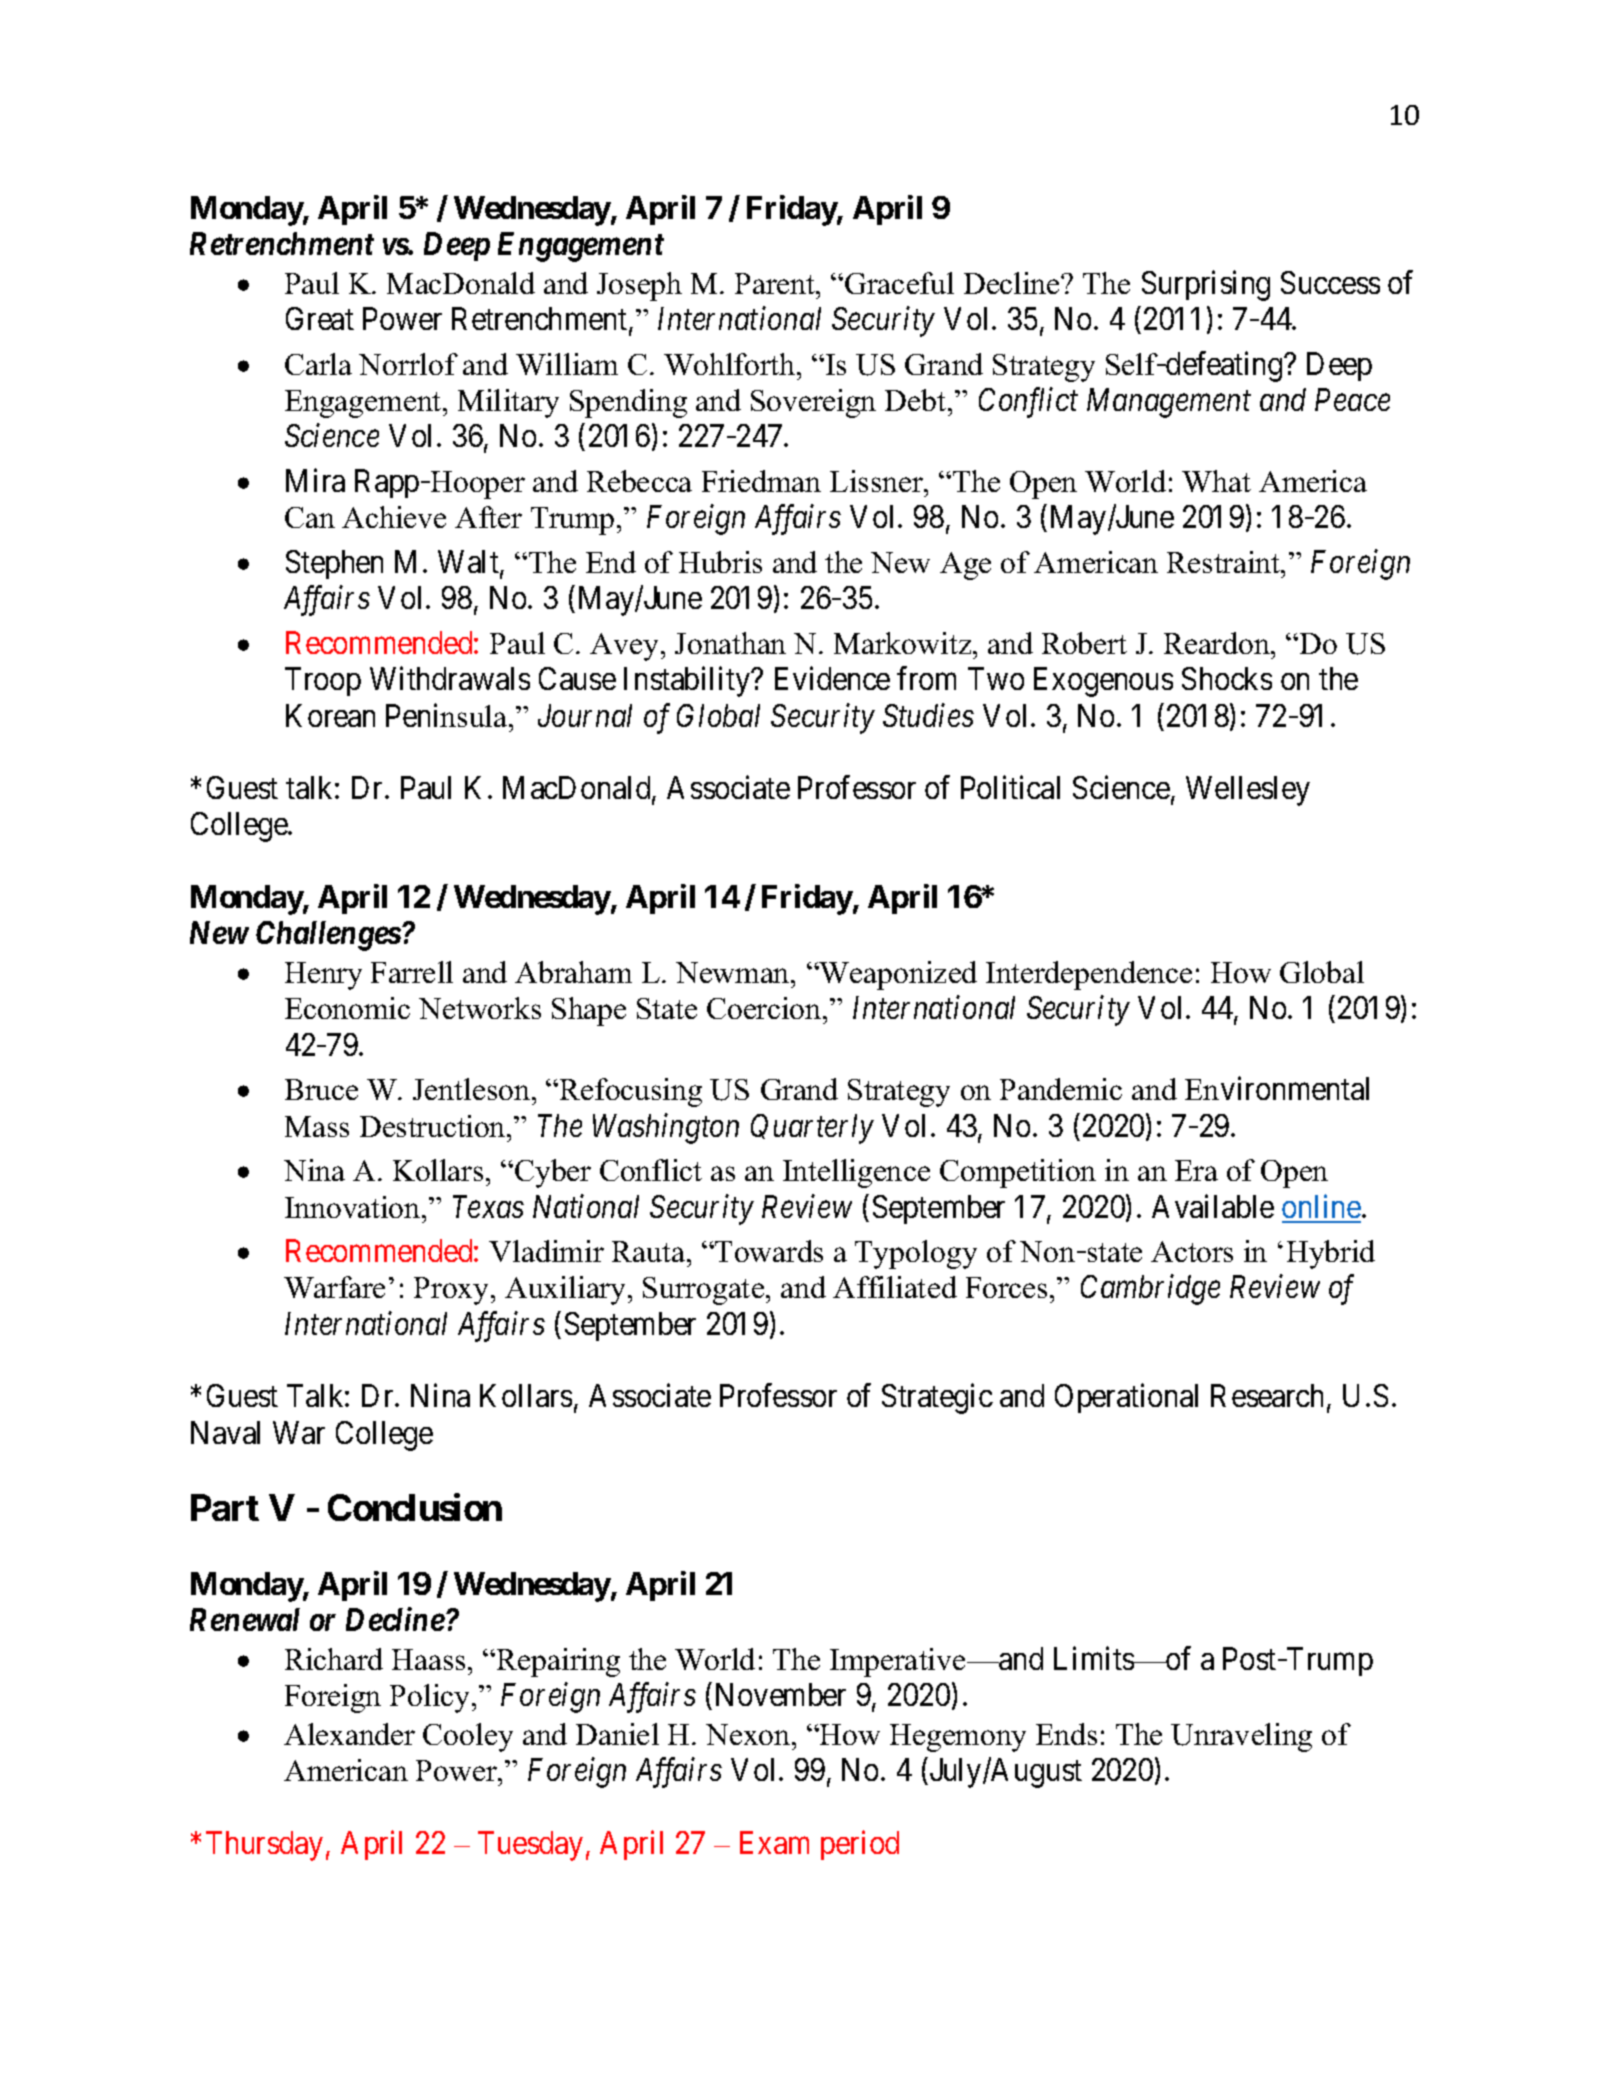 Image resolution: width=1610 pixels, height=2084 pixels. What do you see at coordinates (832, 678) in the image?
I see `Evidence` at bounding box center [832, 678].
